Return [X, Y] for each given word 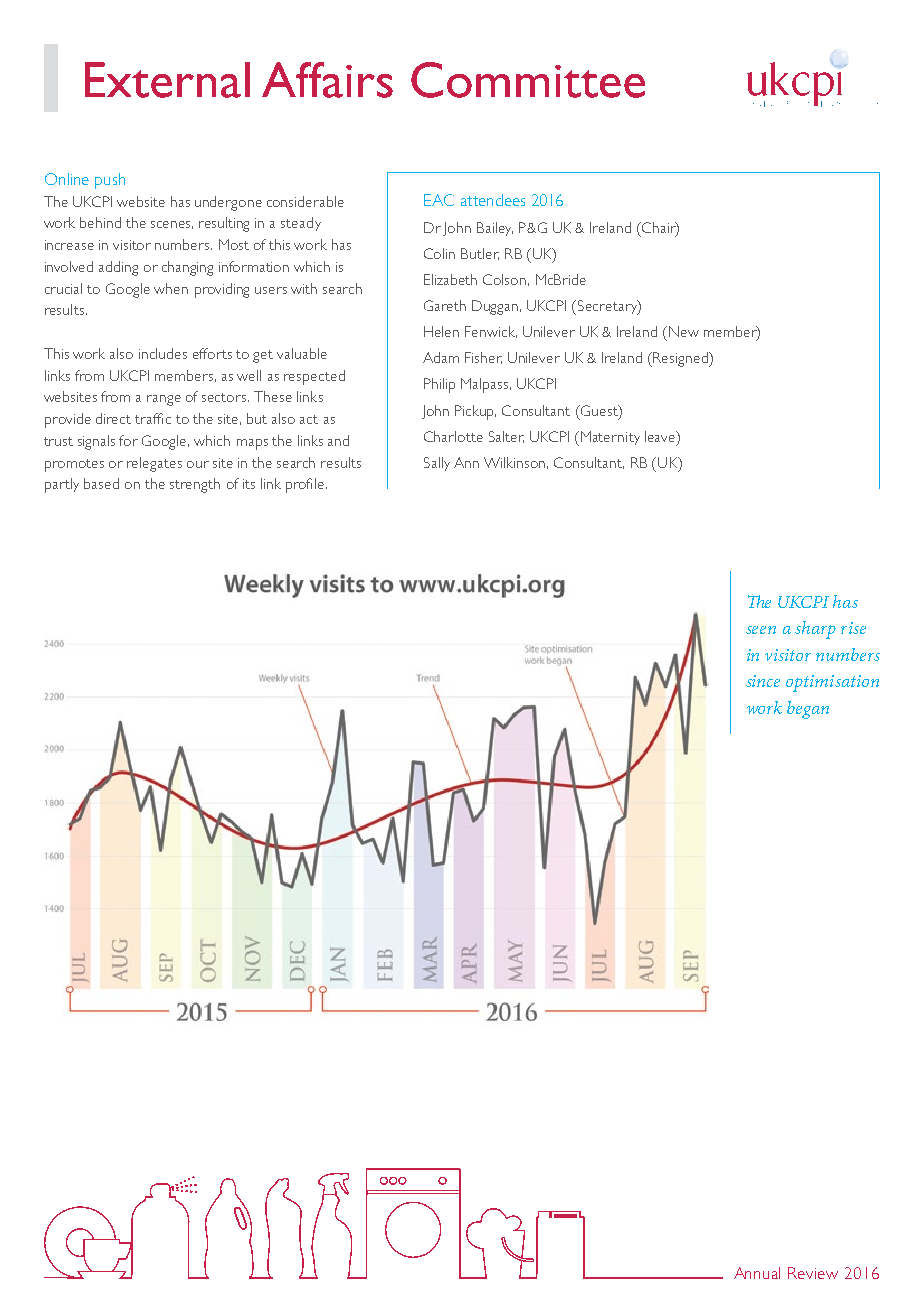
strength [195, 485]
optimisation [832, 683]
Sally [437, 464]
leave [661, 436]
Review [813, 1273]
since [763, 681]
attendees [493, 200]
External [167, 80]
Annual [757, 1273]
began [808, 710]
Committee [528, 80]
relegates [154, 464]
